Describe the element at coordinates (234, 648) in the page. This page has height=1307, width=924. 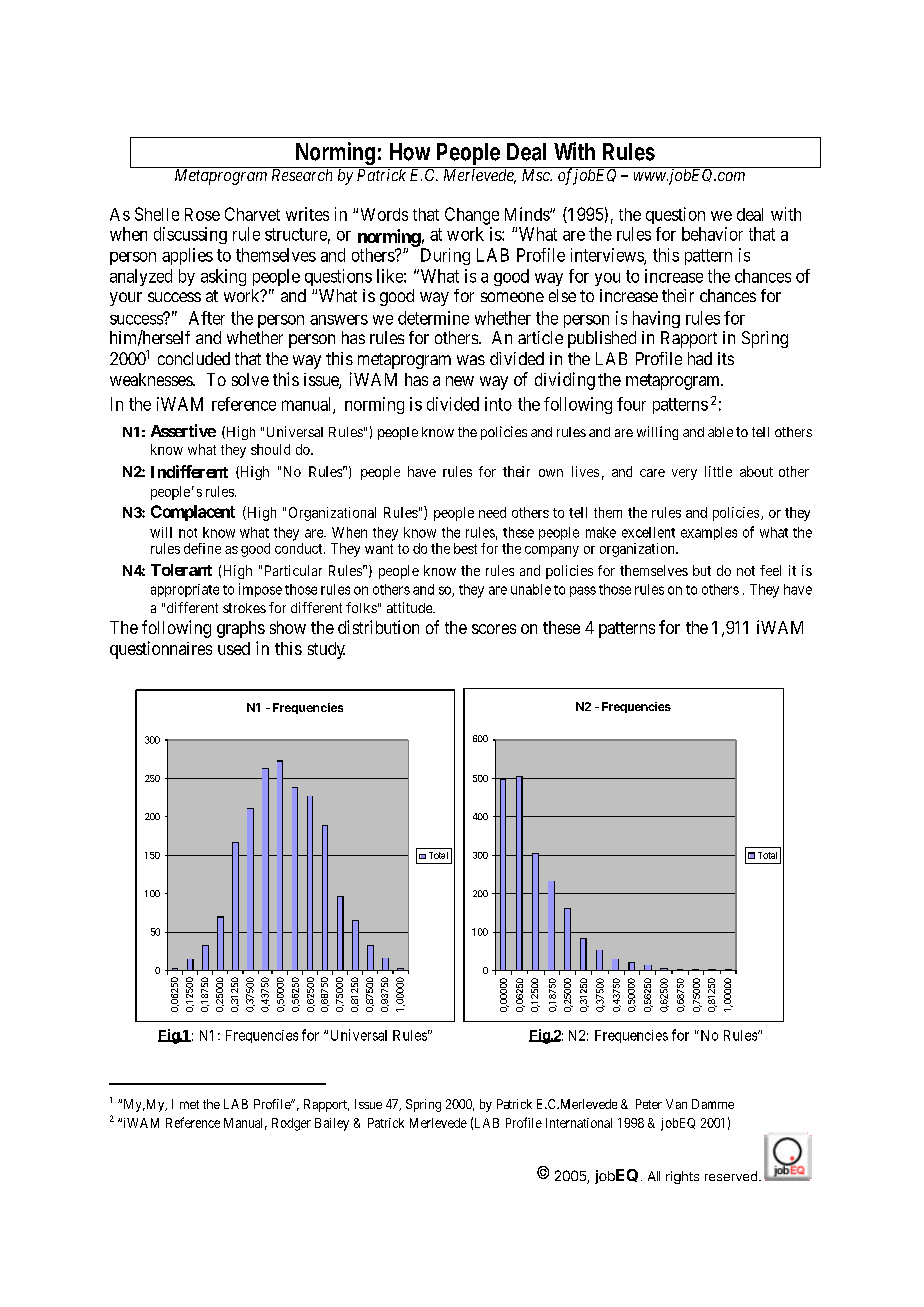
I see `used` at that location.
